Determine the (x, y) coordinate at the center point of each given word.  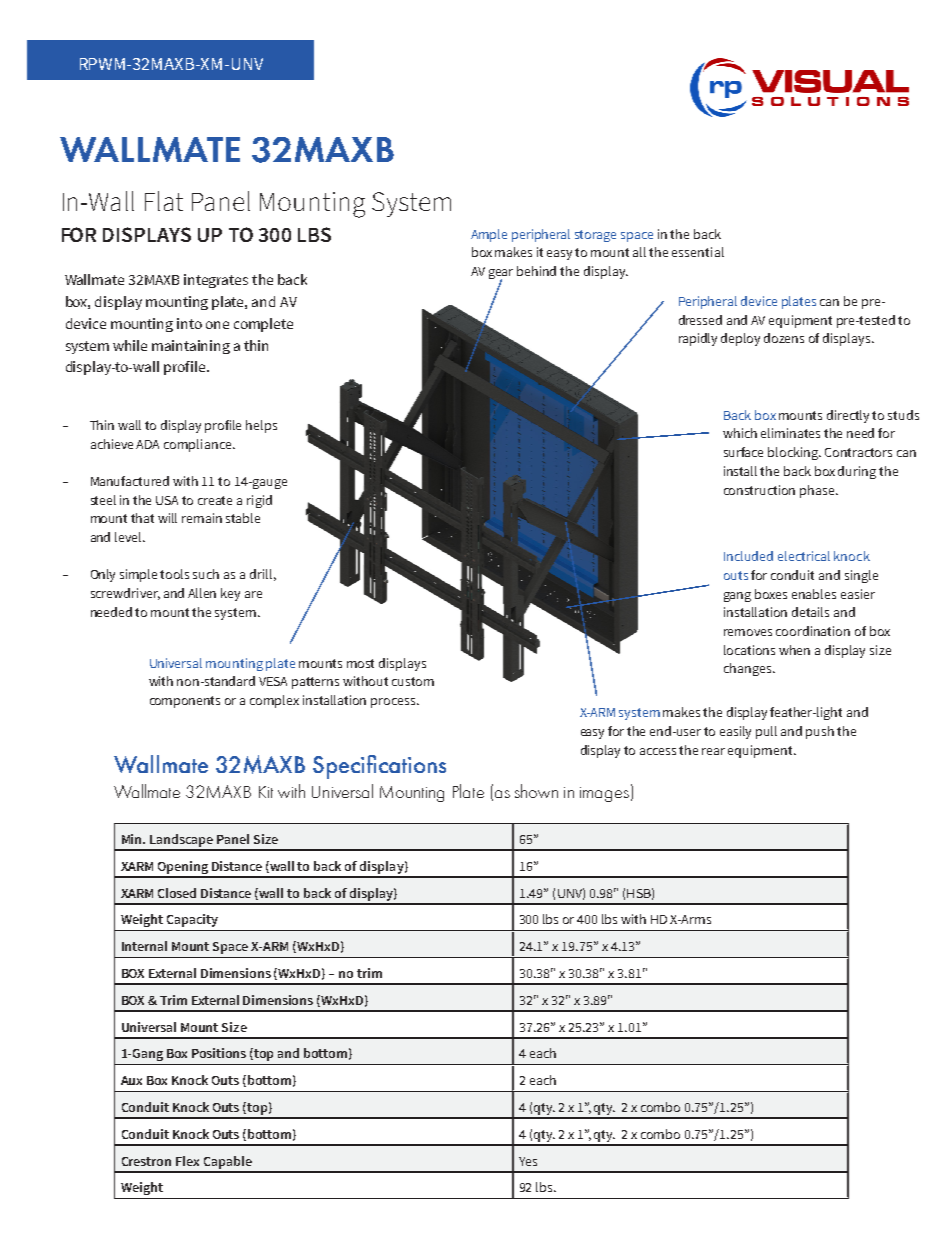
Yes (528, 1161)
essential (698, 252)
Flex (187, 1161)
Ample (489, 235)
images (606, 793)
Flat (164, 201)
